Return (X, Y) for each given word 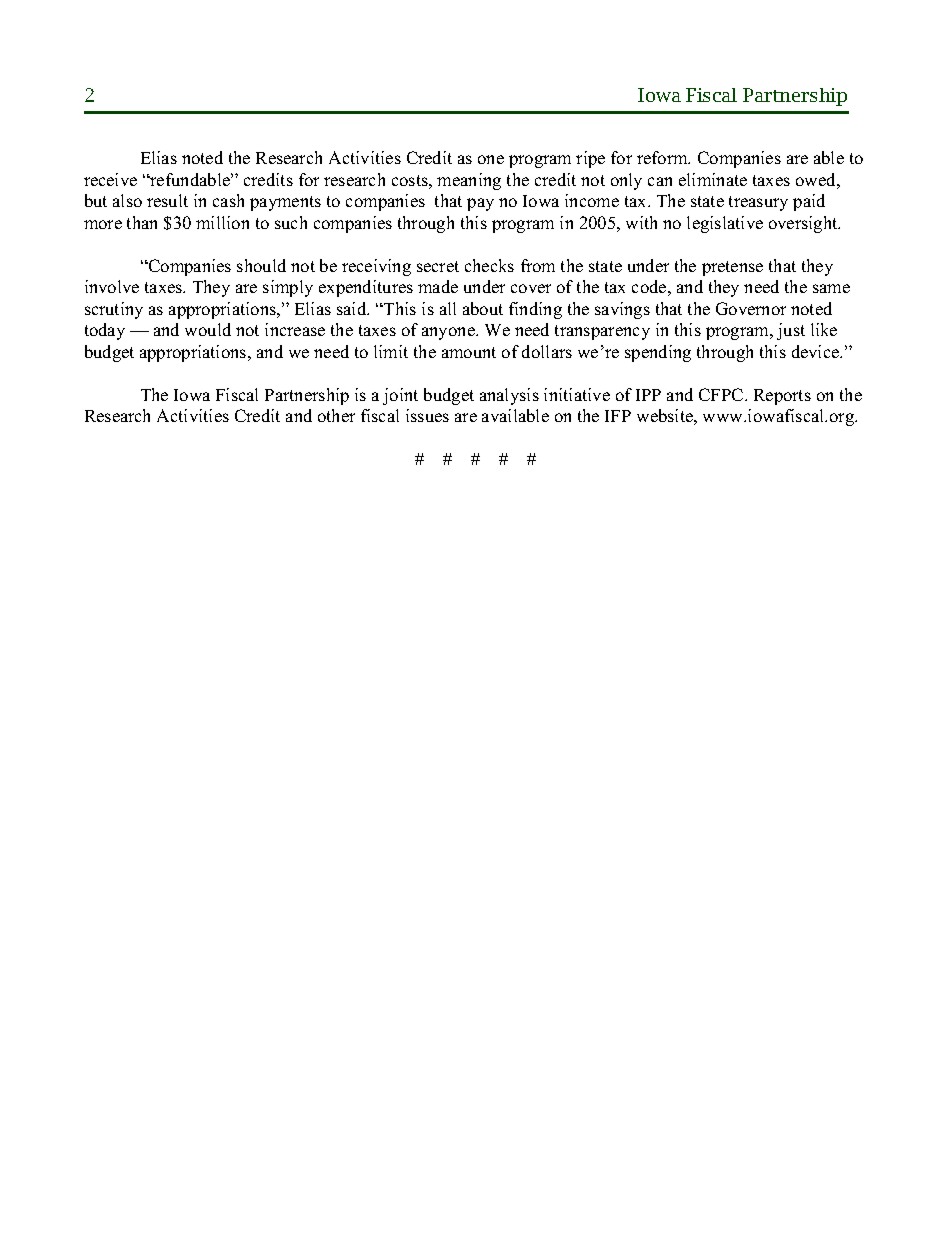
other (336, 415)
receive (110, 179)
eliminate (713, 179)
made (438, 286)
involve (112, 286)
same (831, 288)
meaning (469, 181)
